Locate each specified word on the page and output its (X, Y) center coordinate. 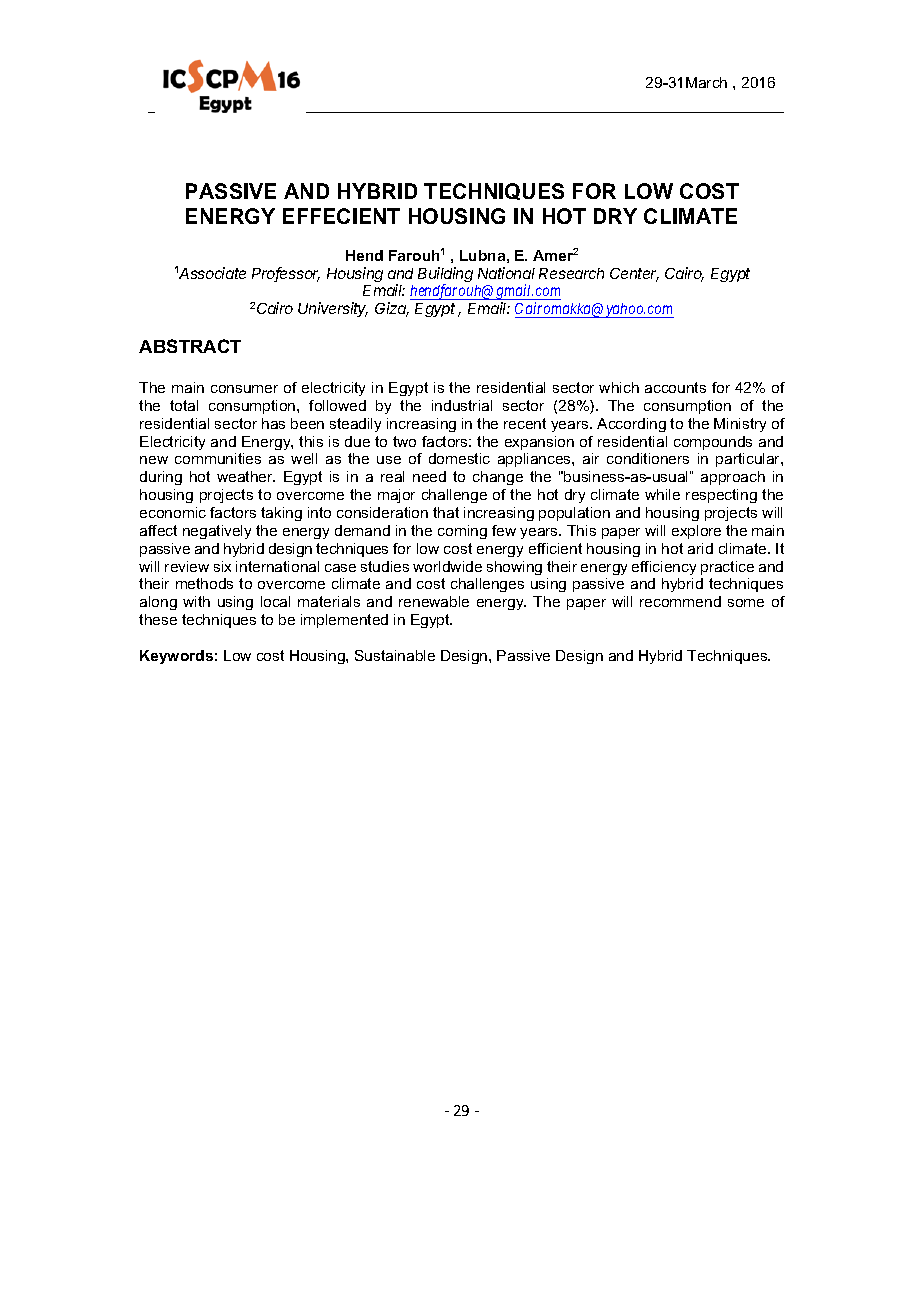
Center (634, 275)
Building (445, 276)
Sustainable (395, 655)
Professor (286, 274)
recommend (680, 601)
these (158, 619)
